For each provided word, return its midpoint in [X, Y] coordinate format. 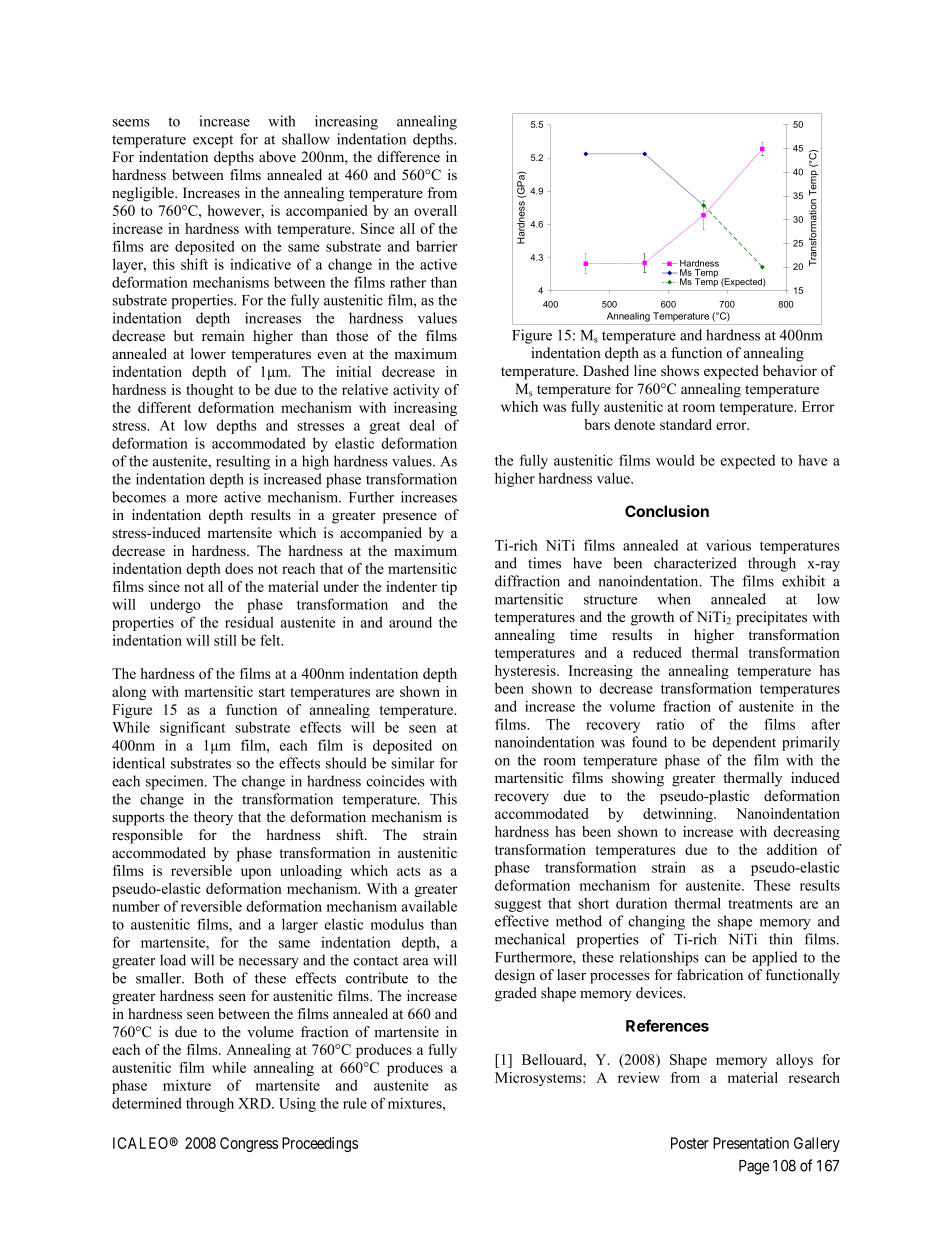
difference [408, 156]
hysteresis [526, 672]
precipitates [771, 618]
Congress [249, 1144]
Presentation [751, 1143]
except [213, 141]
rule [355, 1103]
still [225, 640]
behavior [790, 371]
